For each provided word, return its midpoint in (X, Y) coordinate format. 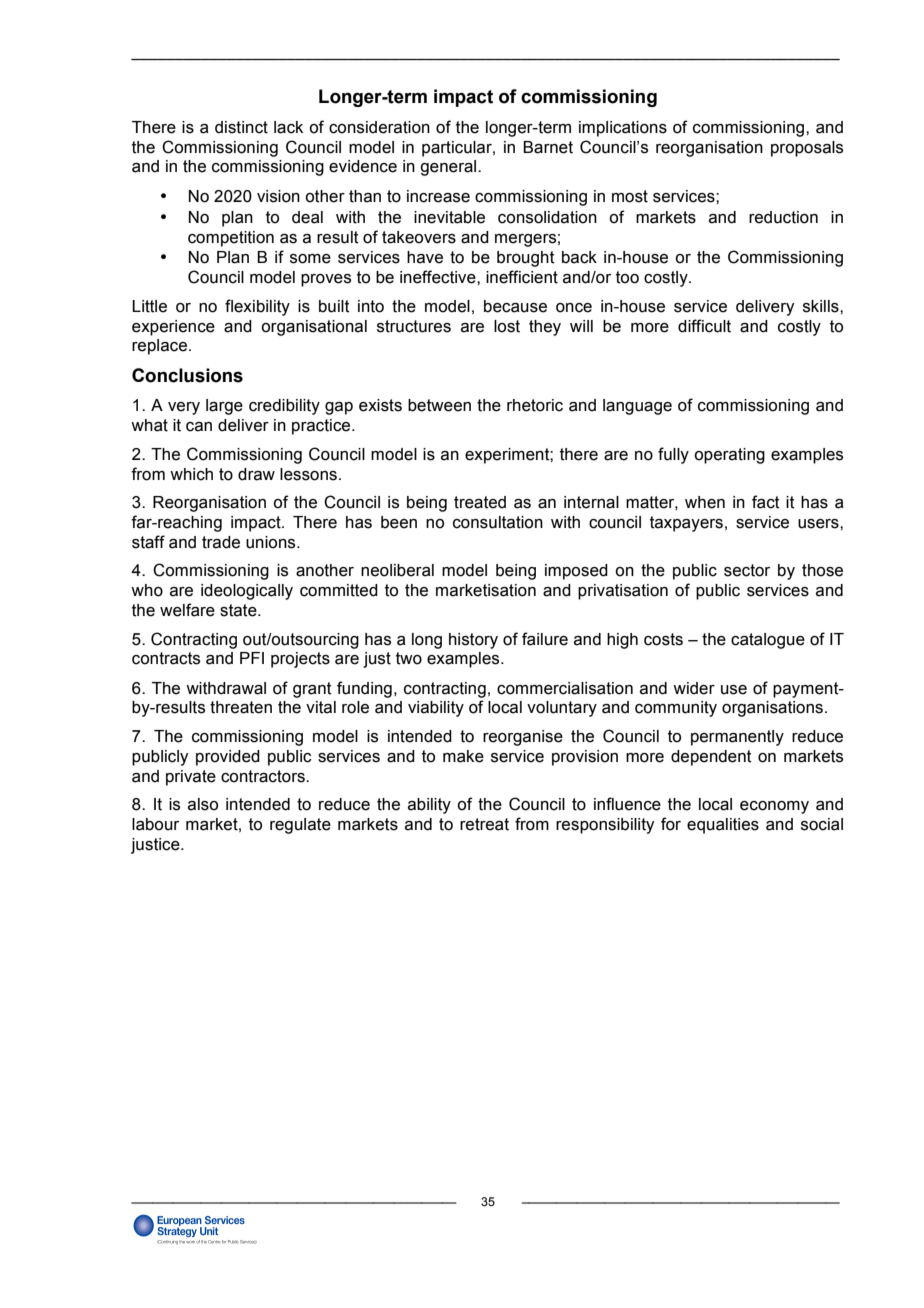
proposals (807, 149)
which (191, 474)
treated (480, 502)
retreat (484, 824)
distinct (241, 127)
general (449, 168)
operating (729, 456)
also (203, 804)
